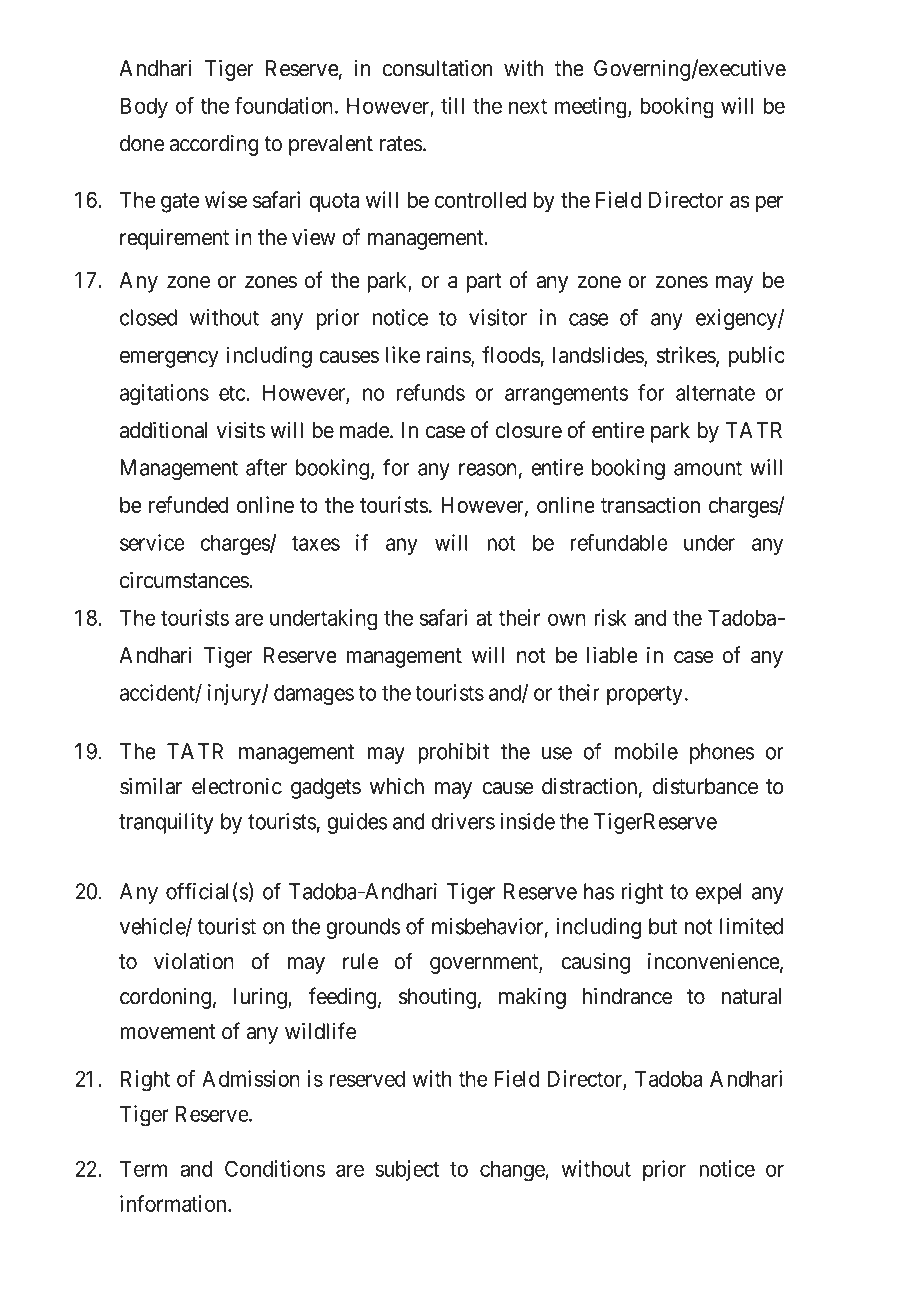 This page has width=924, height=1307. What do you see at coordinates (705, 786) in the page?
I see `disturbance` at bounding box center [705, 786].
